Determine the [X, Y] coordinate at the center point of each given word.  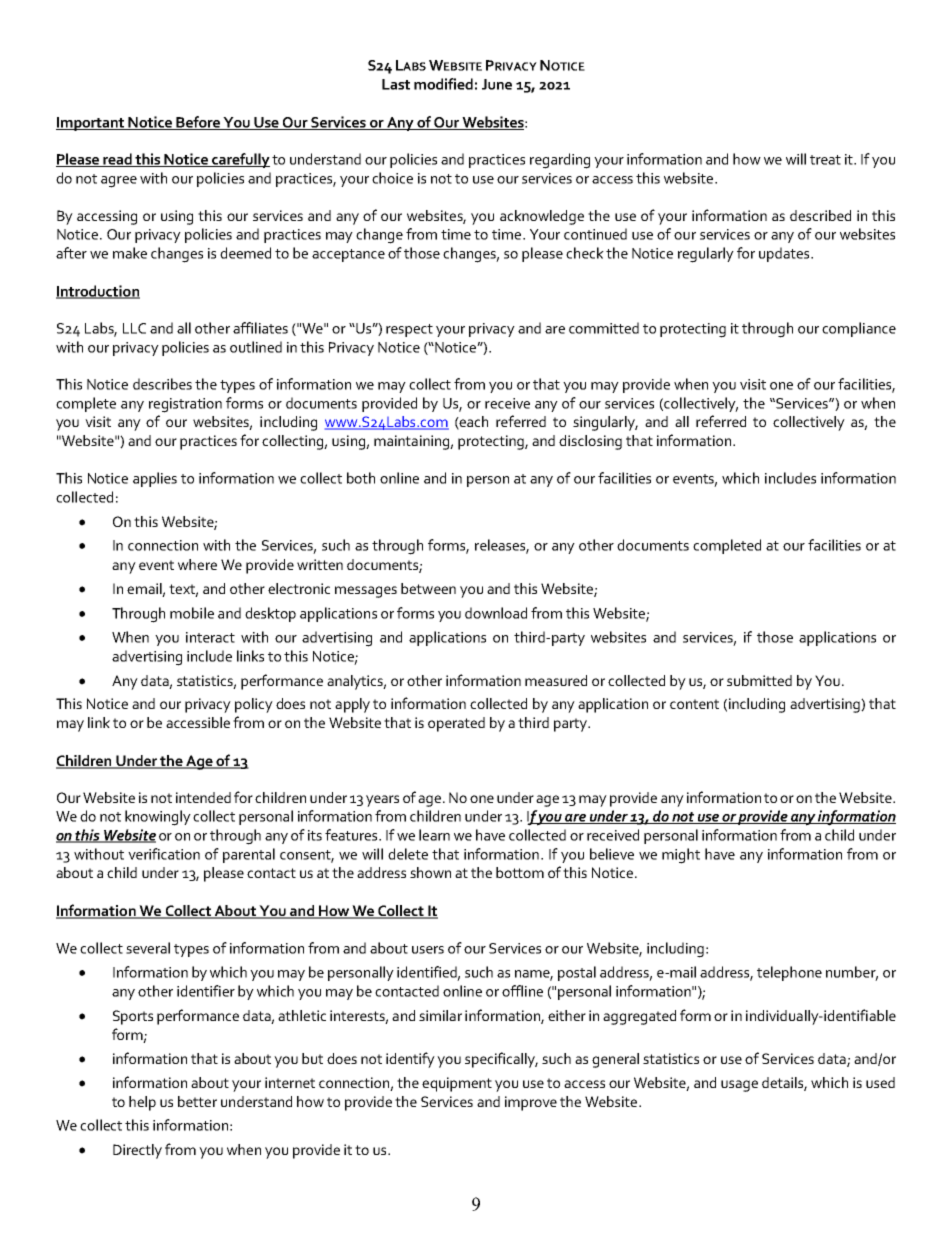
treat [825, 160]
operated [456, 724]
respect [409, 330]
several [148, 948]
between [428, 588]
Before [198, 123]
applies [155, 479]
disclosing [590, 442]
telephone [789, 973]
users [428, 950]
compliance [859, 329]
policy [254, 705]
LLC [134, 328]
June [497, 84]
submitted [759, 680]
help [142, 1103]
